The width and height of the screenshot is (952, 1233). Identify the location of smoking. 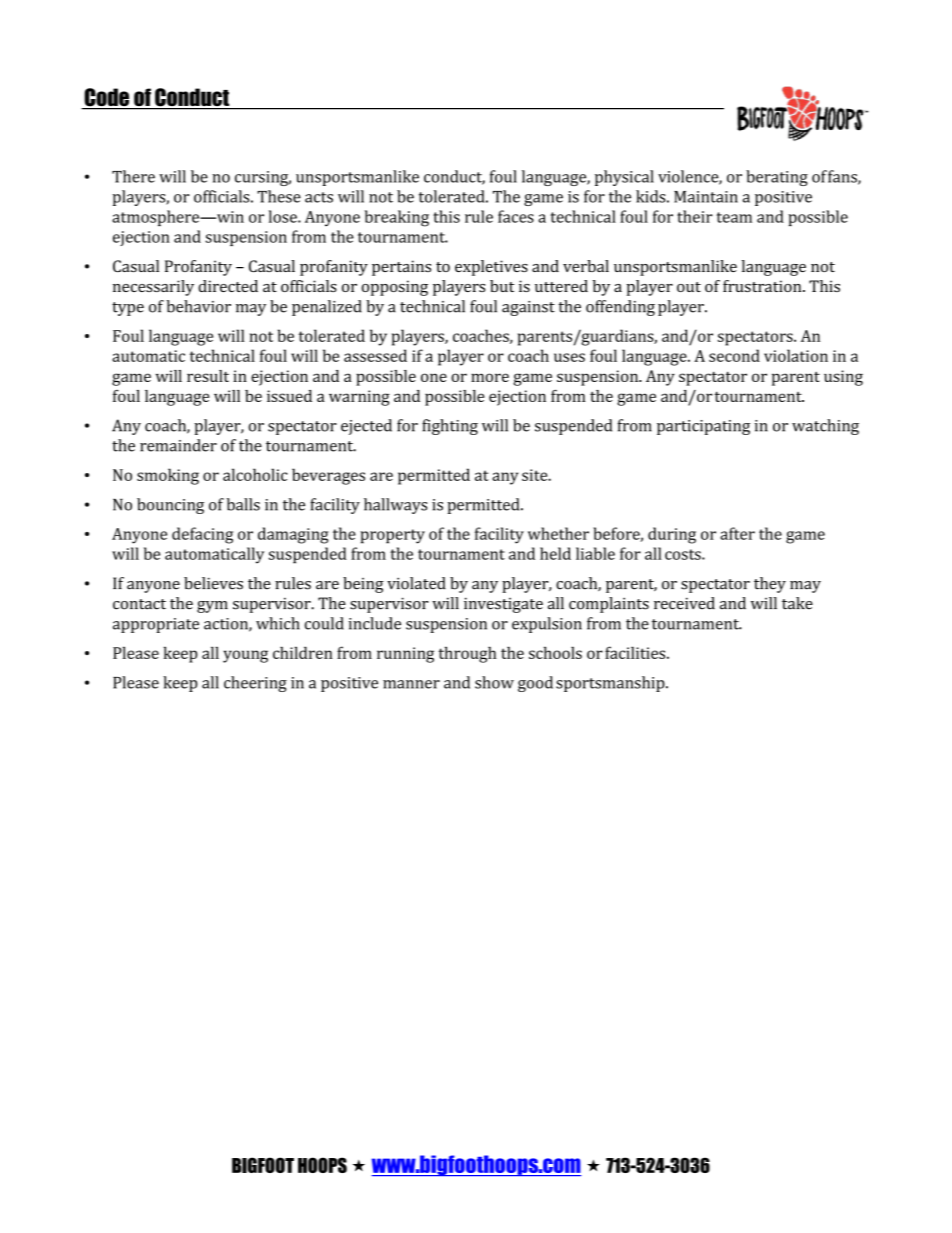
(168, 476).
